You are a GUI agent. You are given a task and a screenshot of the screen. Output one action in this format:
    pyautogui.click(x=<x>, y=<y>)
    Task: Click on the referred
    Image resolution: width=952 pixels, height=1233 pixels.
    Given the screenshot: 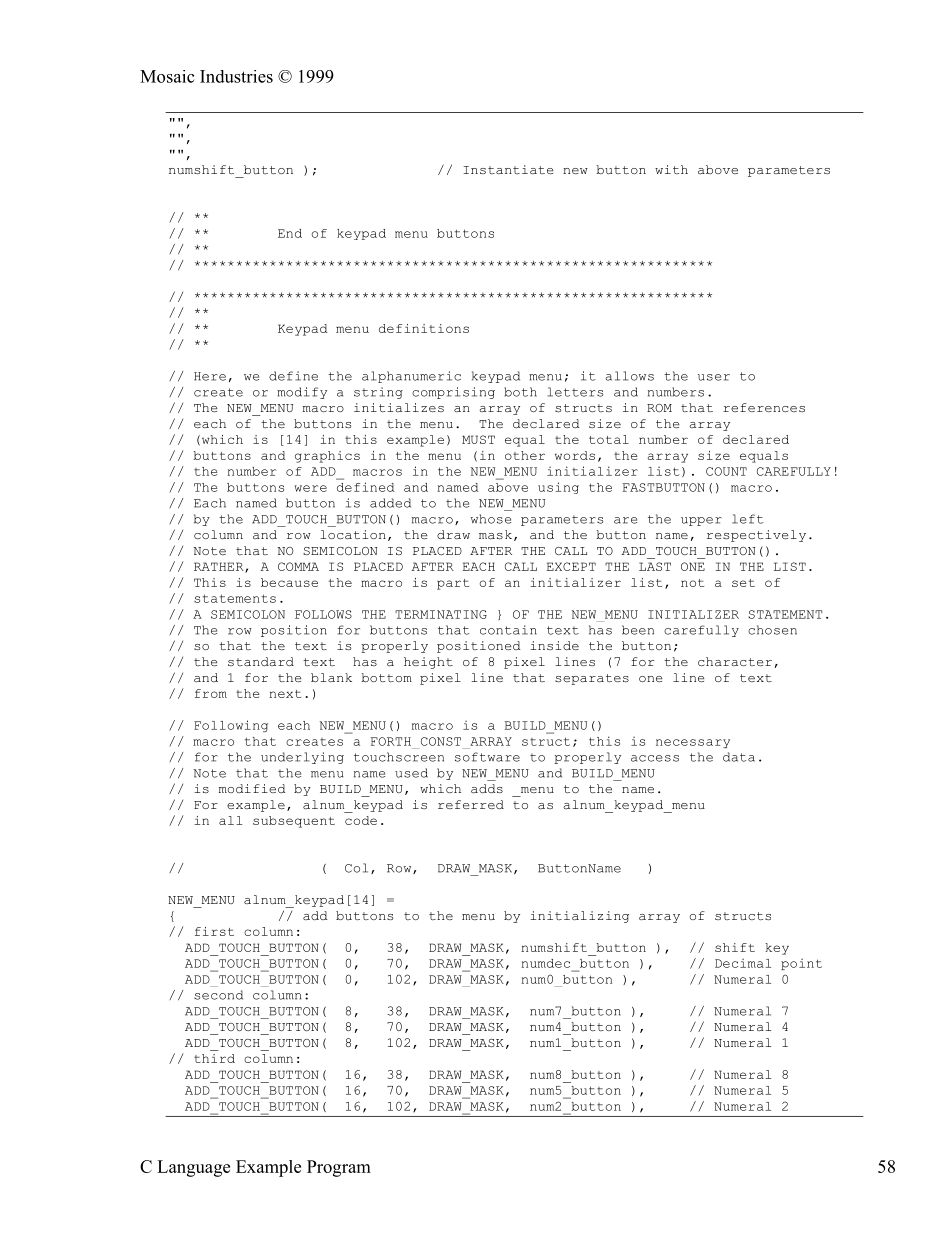 What is the action you would take?
    pyautogui.click(x=471, y=805)
